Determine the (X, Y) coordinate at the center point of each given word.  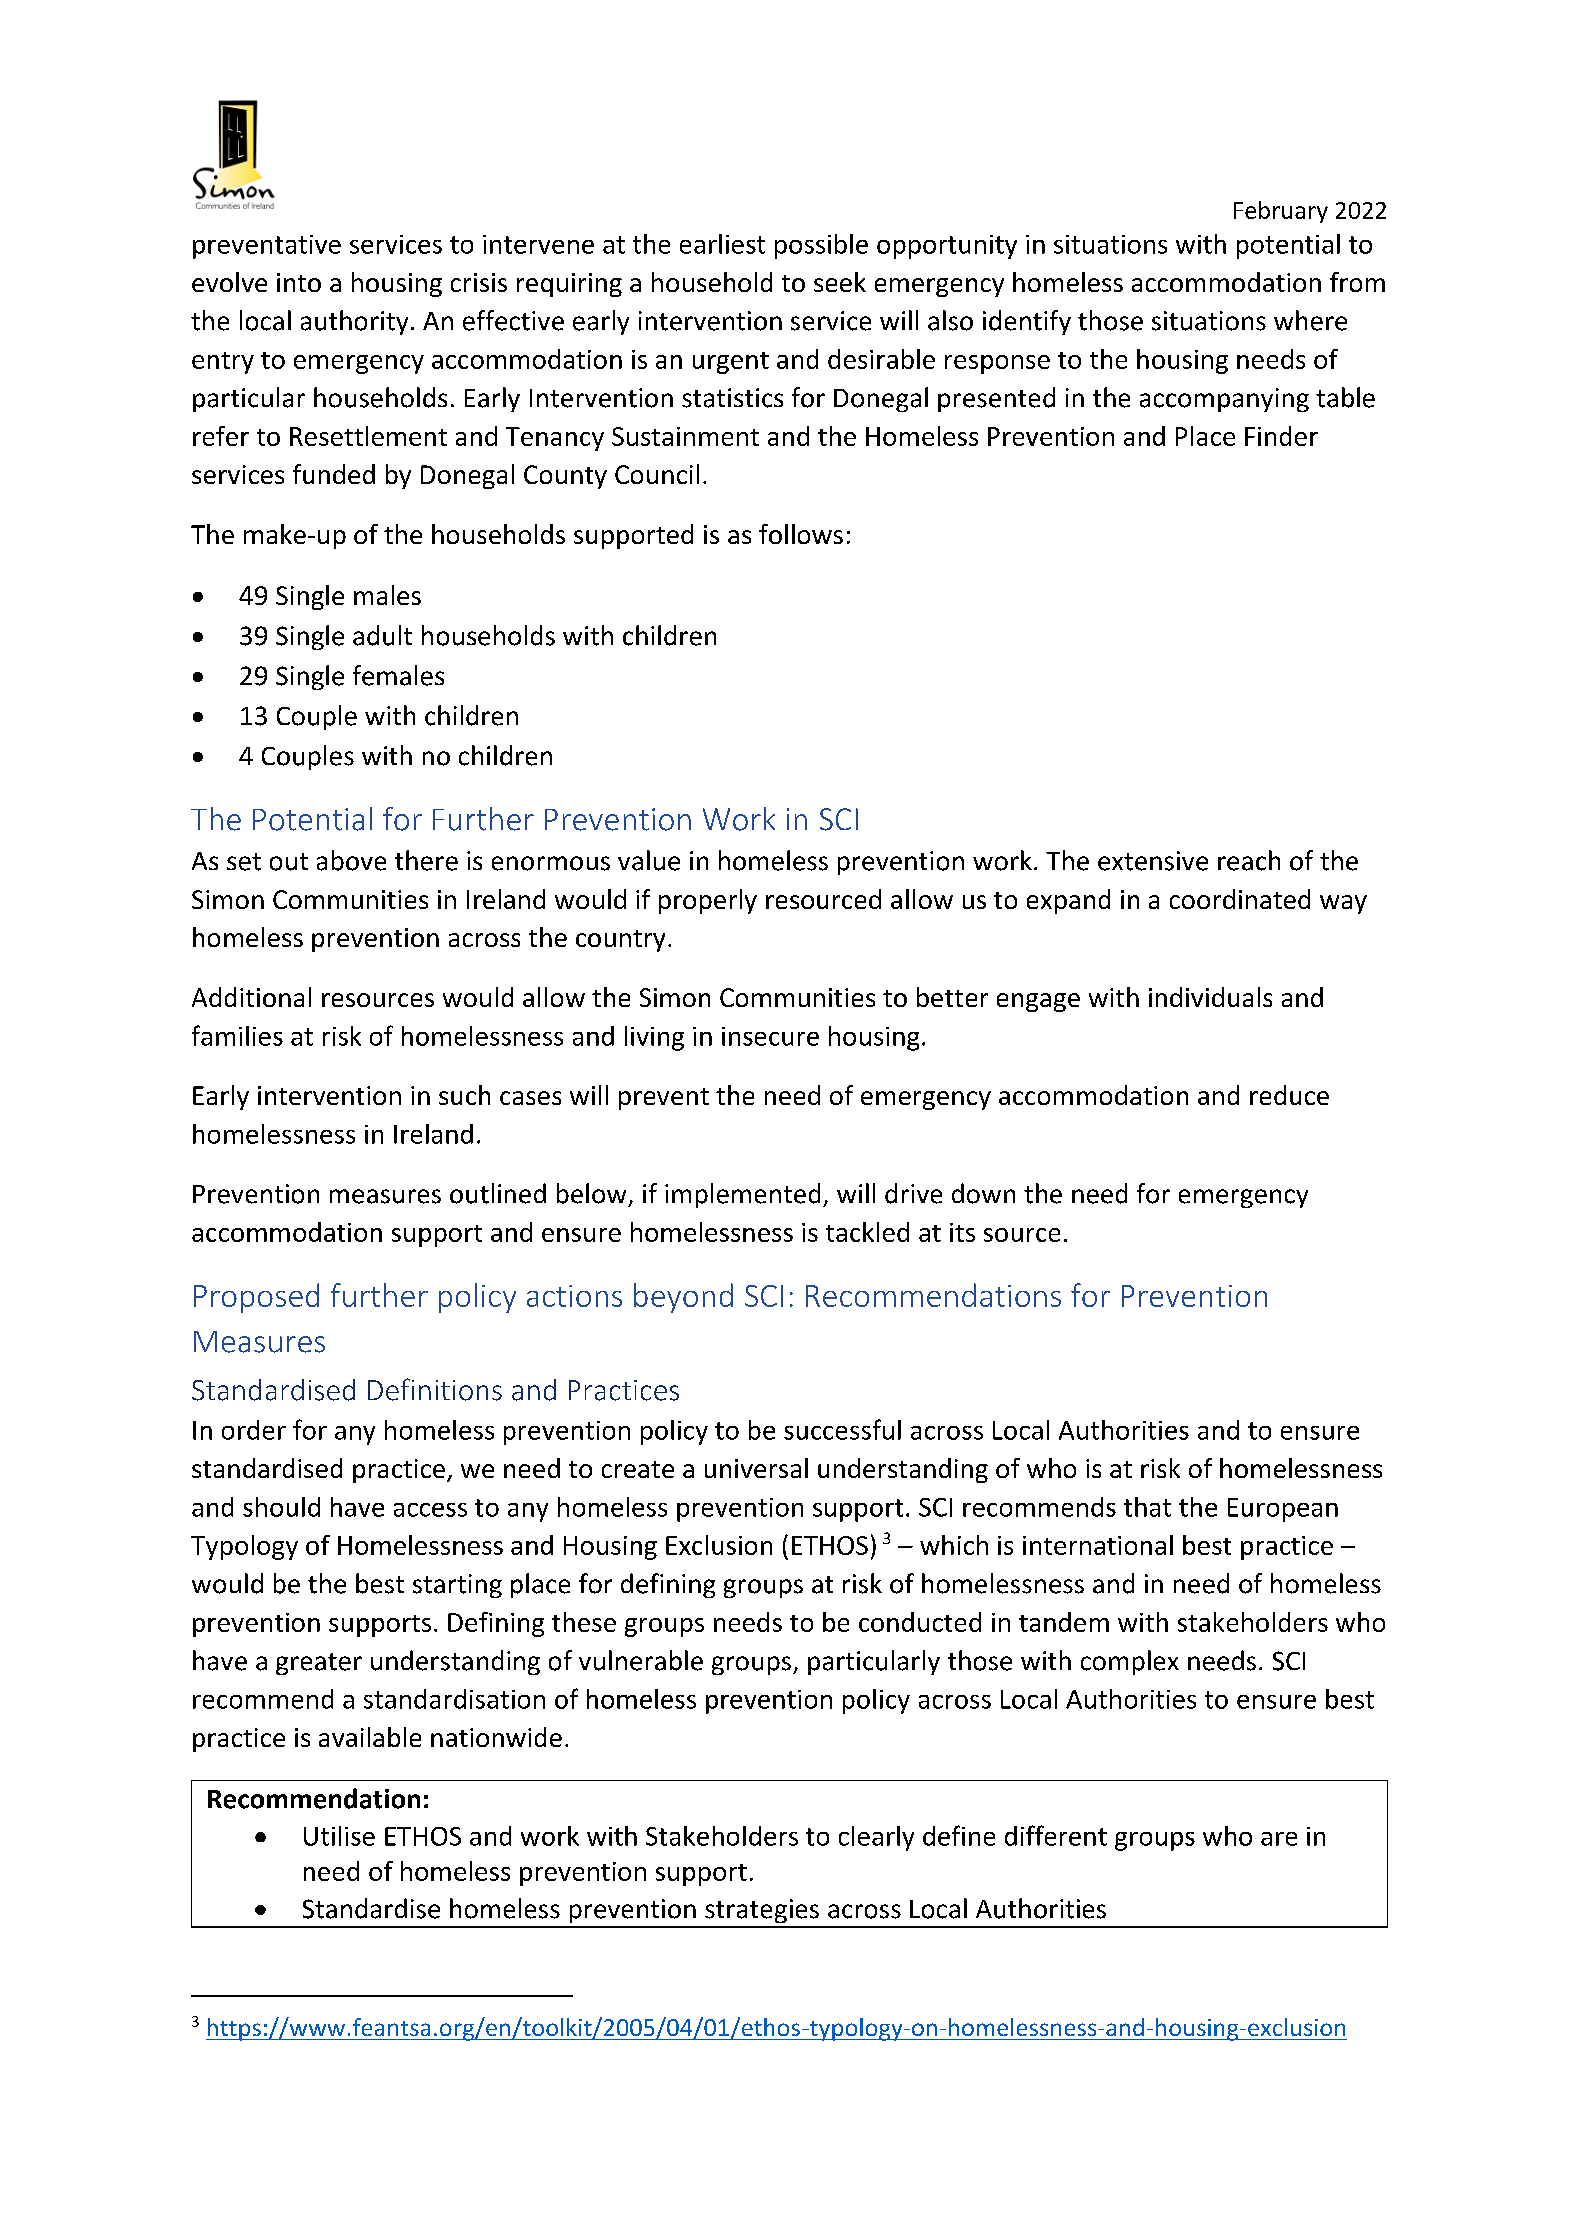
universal (756, 1468)
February (1281, 212)
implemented (742, 1195)
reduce (1289, 1095)
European (1283, 1510)
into (299, 282)
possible (821, 246)
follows (801, 534)
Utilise (339, 1836)
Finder (1281, 436)
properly (708, 901)
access (430, 1510)
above (351, 860)
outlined (498, 1193)
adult (382, 635)
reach (1249, 860)
